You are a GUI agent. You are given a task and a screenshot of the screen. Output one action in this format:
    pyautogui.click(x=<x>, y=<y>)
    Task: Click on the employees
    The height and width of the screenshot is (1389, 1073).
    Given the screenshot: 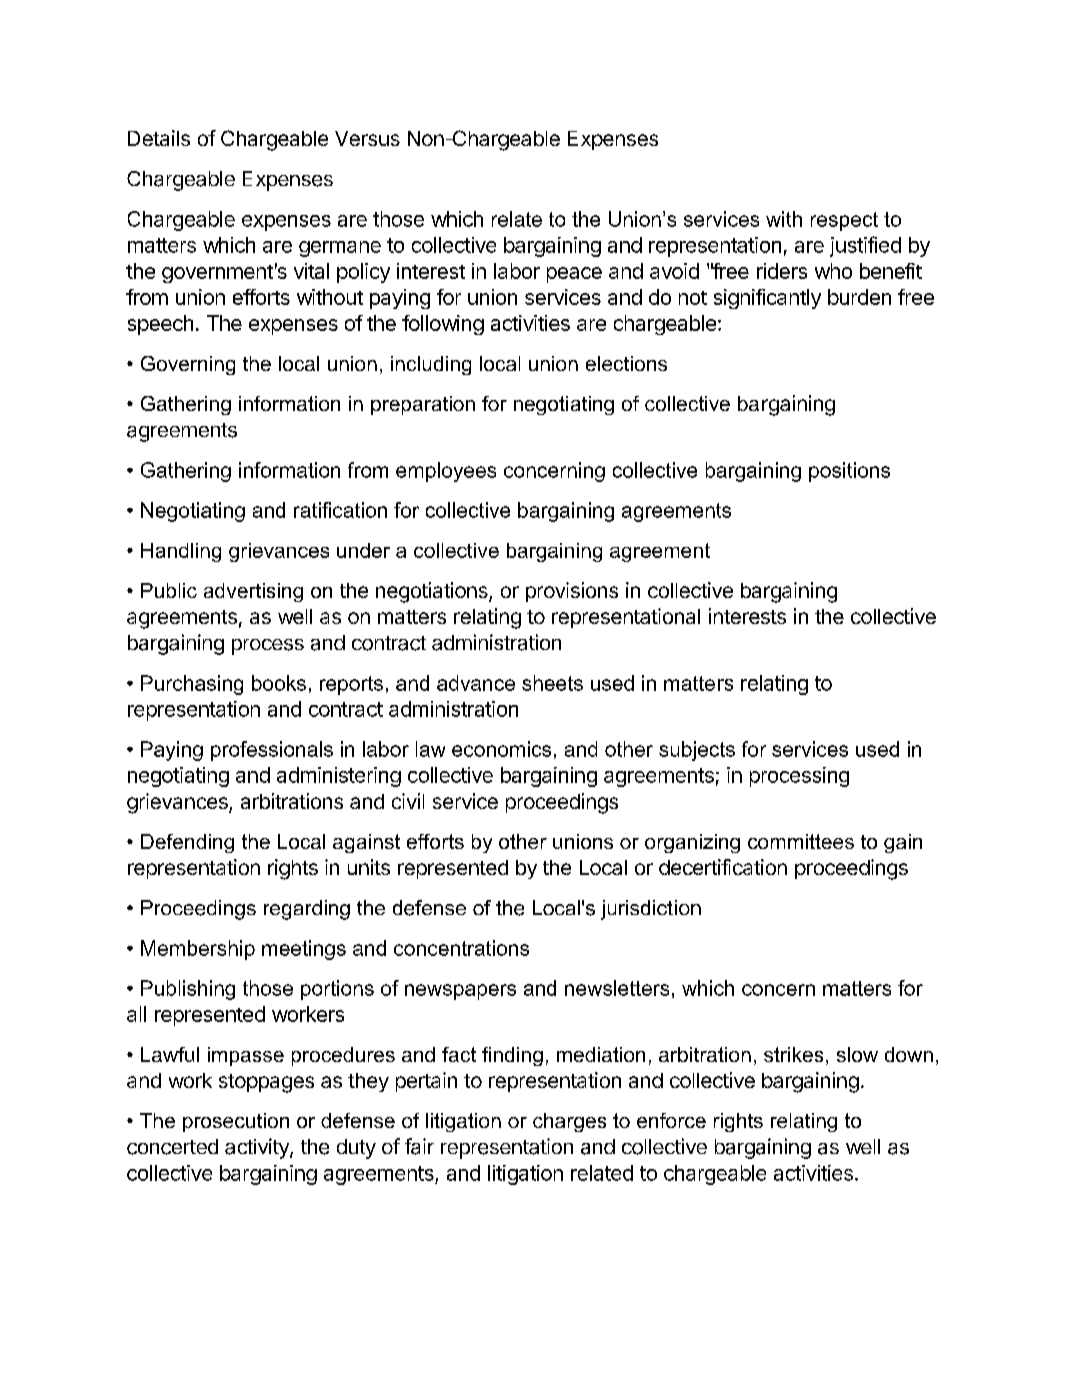 What is the action you would take?
    pyautogui.click(x=446, y=472)
